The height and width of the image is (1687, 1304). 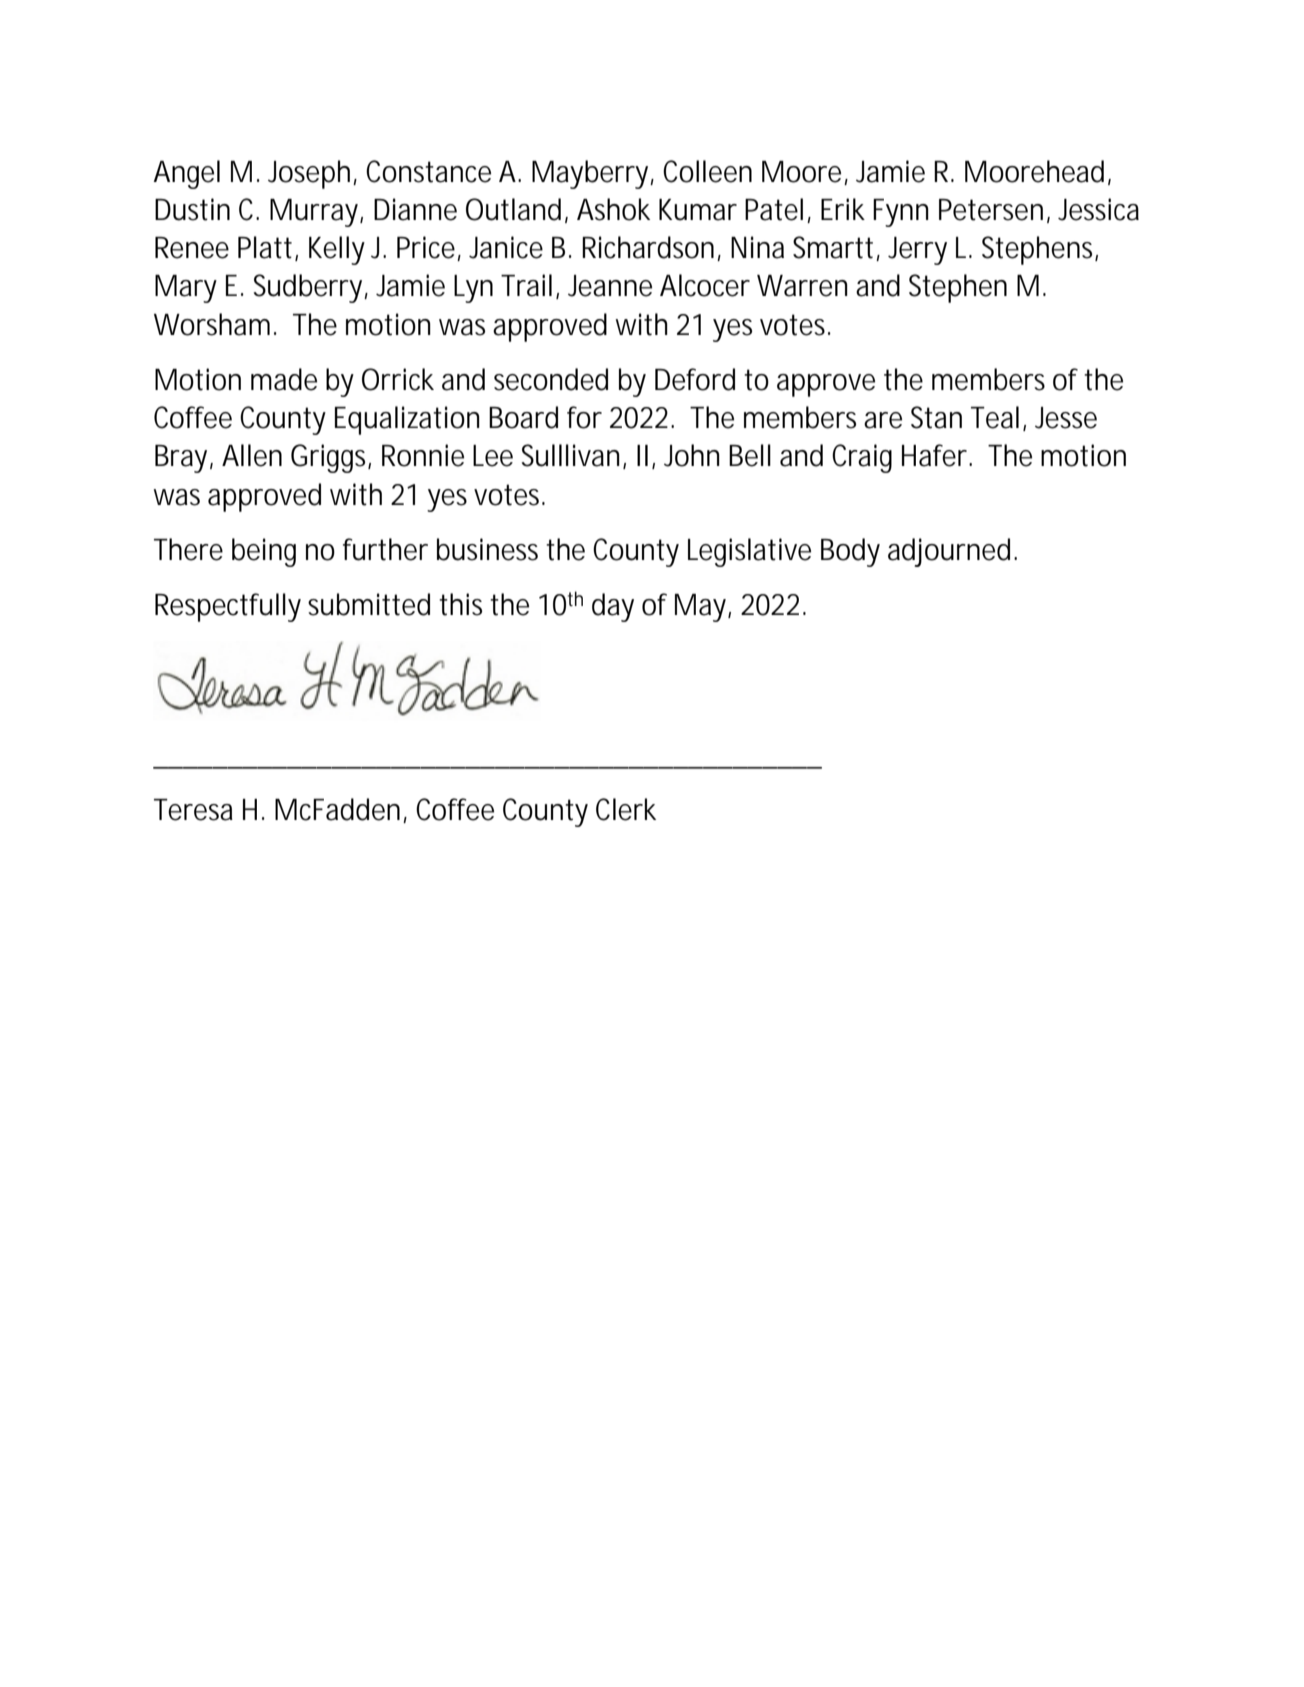 I want to click on seconded, so click(x=551, y=379).
